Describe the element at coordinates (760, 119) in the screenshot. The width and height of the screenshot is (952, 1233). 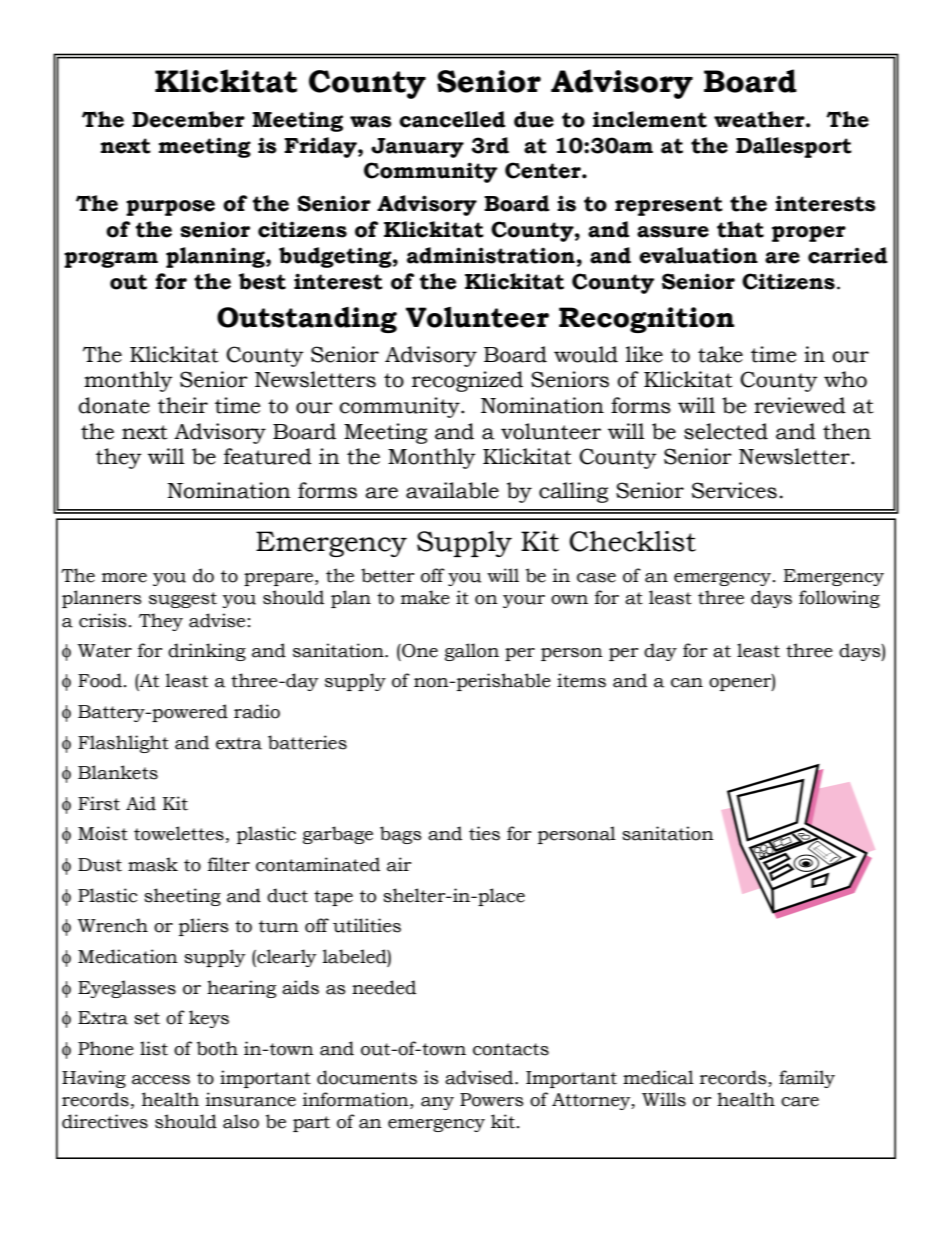
I see `weather` at that location.
